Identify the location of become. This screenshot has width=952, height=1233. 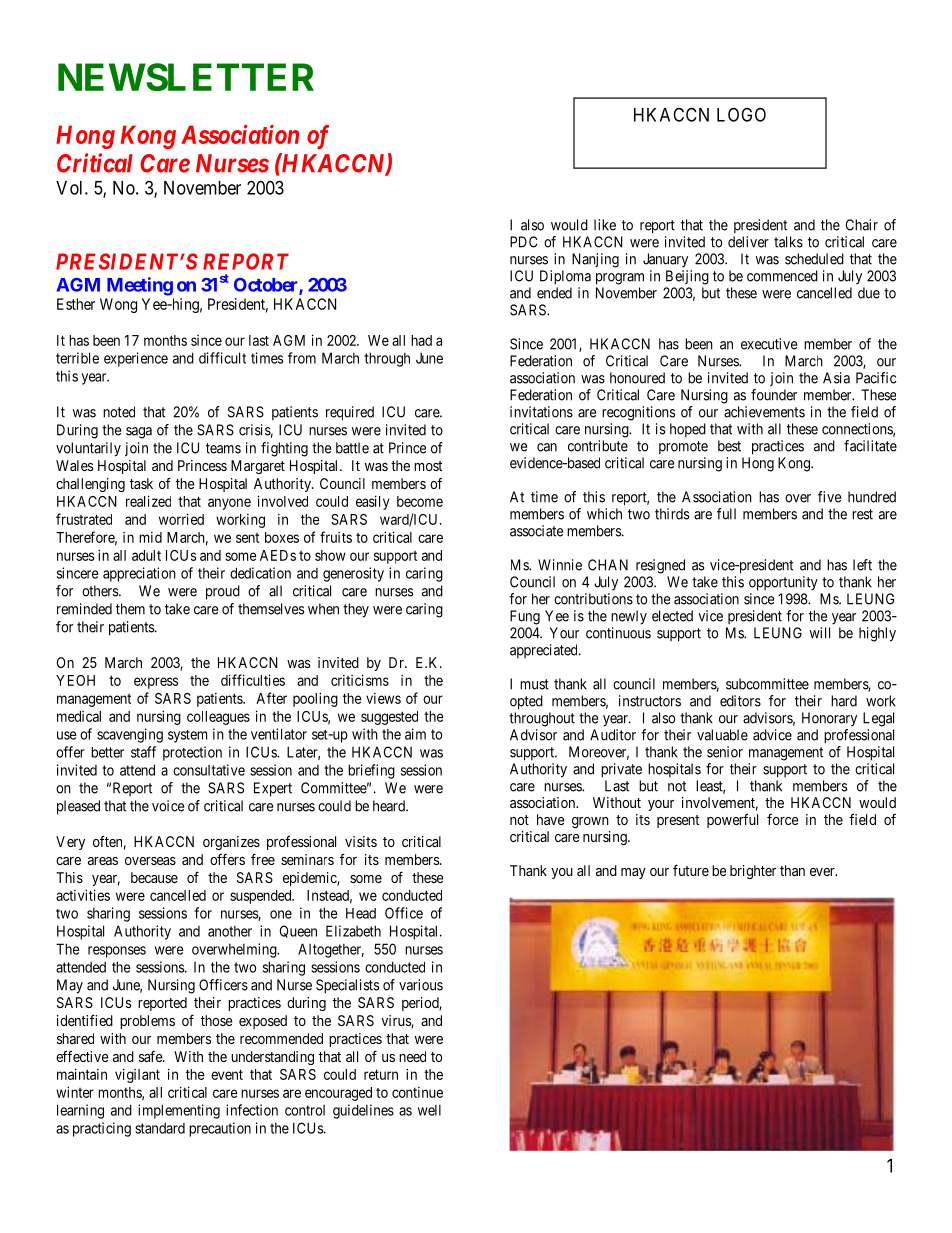
(420, 501).
